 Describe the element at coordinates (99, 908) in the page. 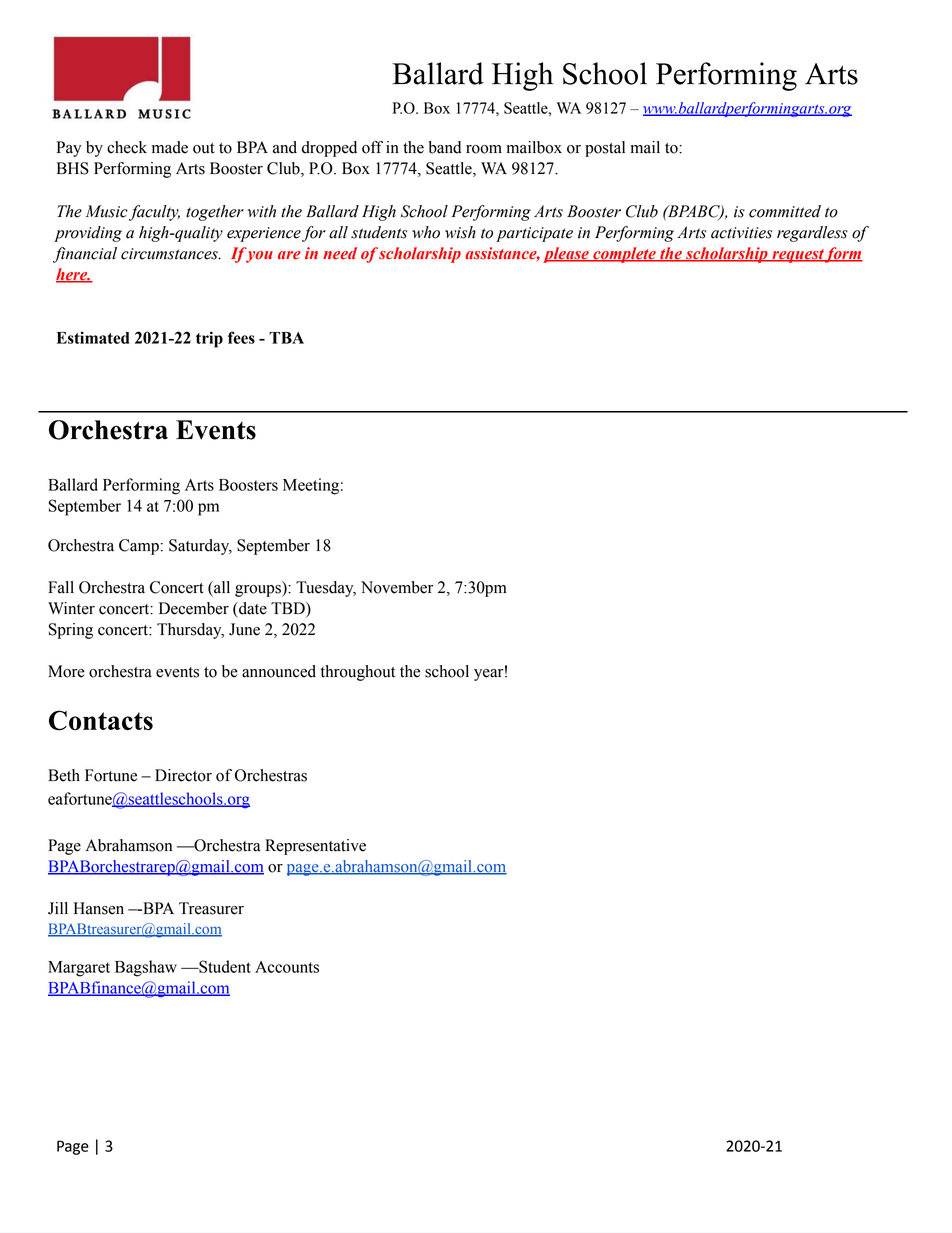

I see `Hansen` at that location.
